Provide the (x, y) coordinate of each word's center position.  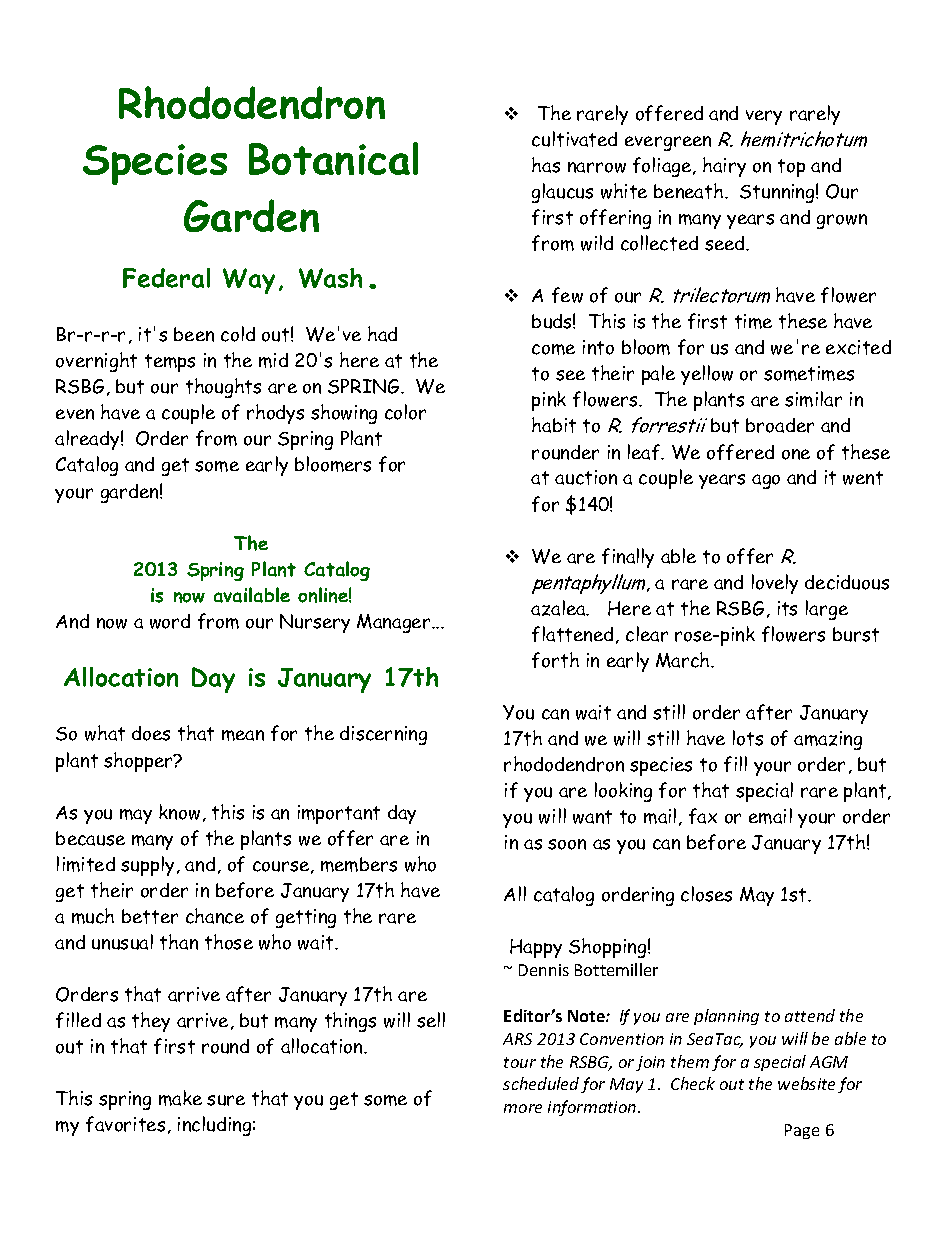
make (180, 1098)
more (523, 1108)
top (791, 168)
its (787, 608)
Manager (395, 623)
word (170, 621)
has (546, 165)
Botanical (333, 158)
